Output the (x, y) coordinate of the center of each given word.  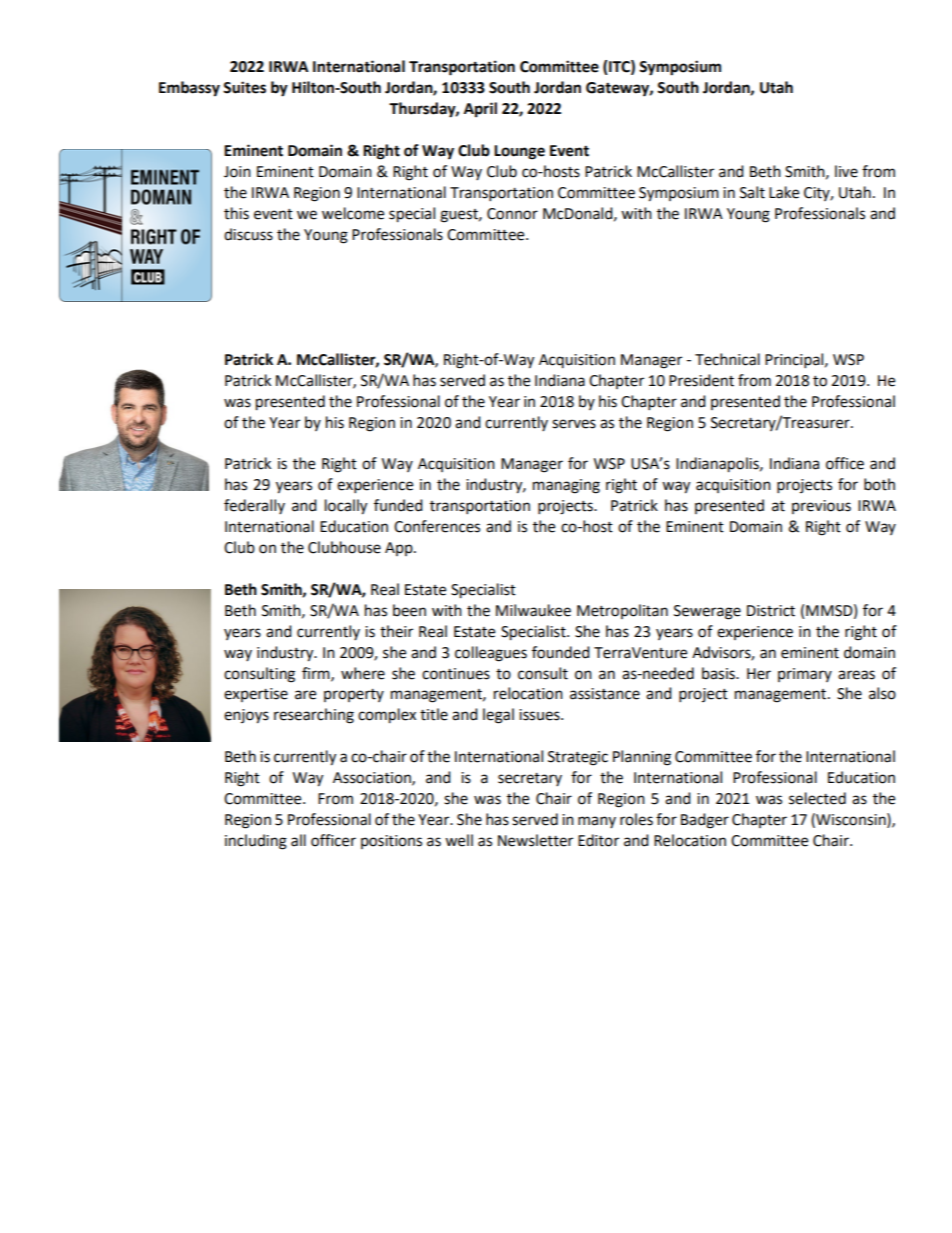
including (256, 842)
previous (821, 507)
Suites (244, 87)
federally (254, 506)
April (480, 110)
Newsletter (535, 840)
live (846, 171)
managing (566, 486)
